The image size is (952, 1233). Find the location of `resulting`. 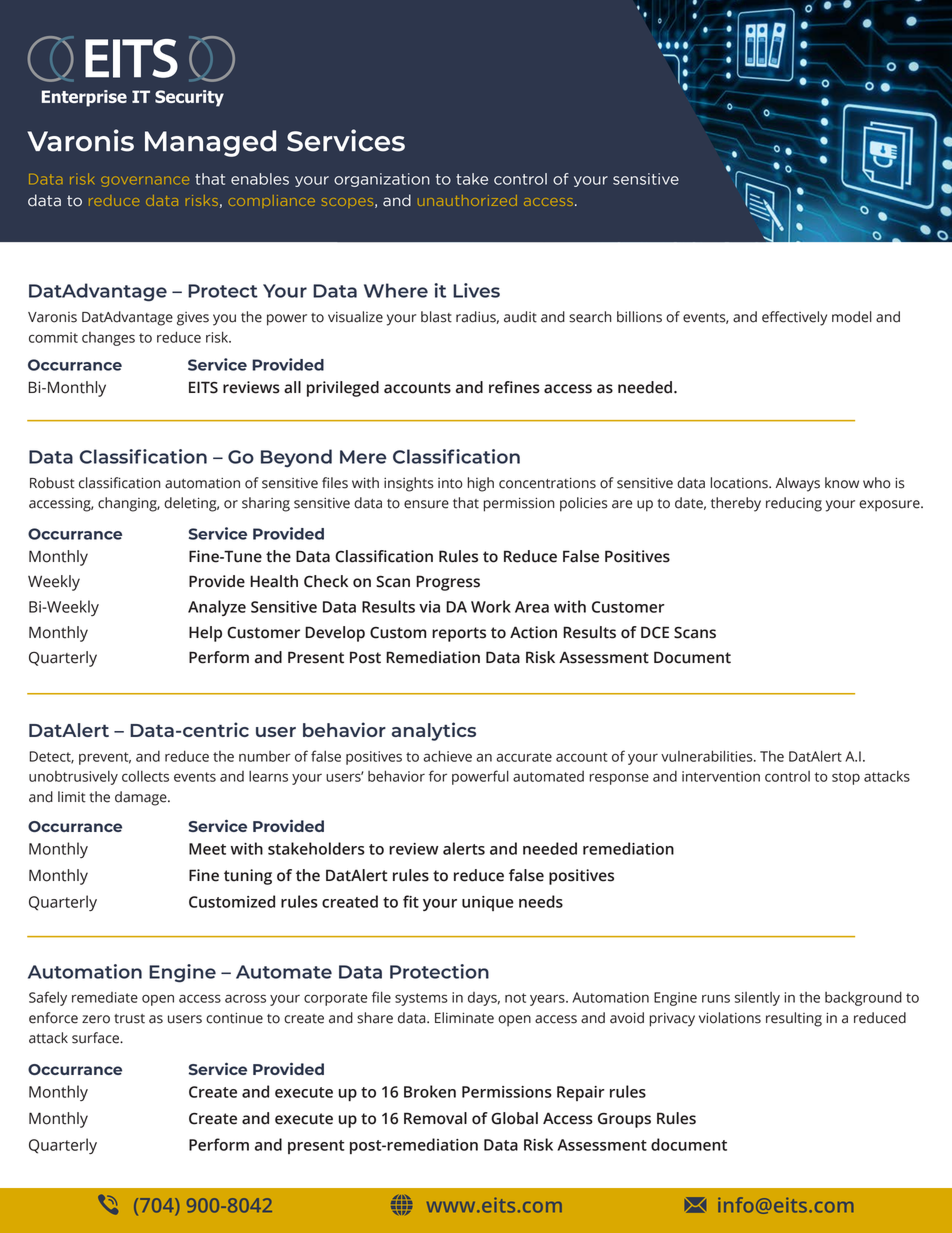

resulting is located at coordinates (794, 1019).
